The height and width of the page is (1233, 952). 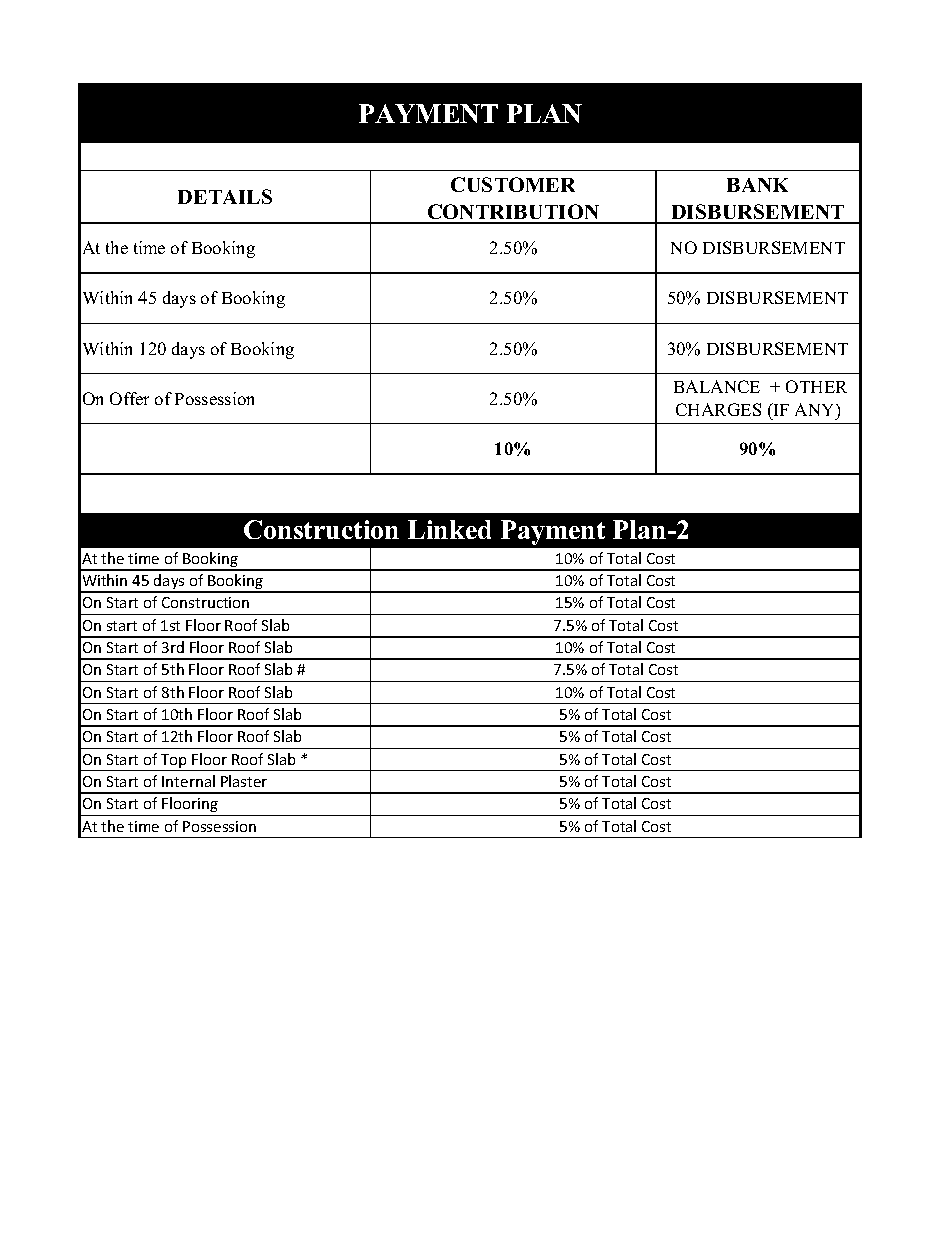 What do you see at coordinates (449, 529) in the page?
I see `Linked` at bounding box center [449, 529].
